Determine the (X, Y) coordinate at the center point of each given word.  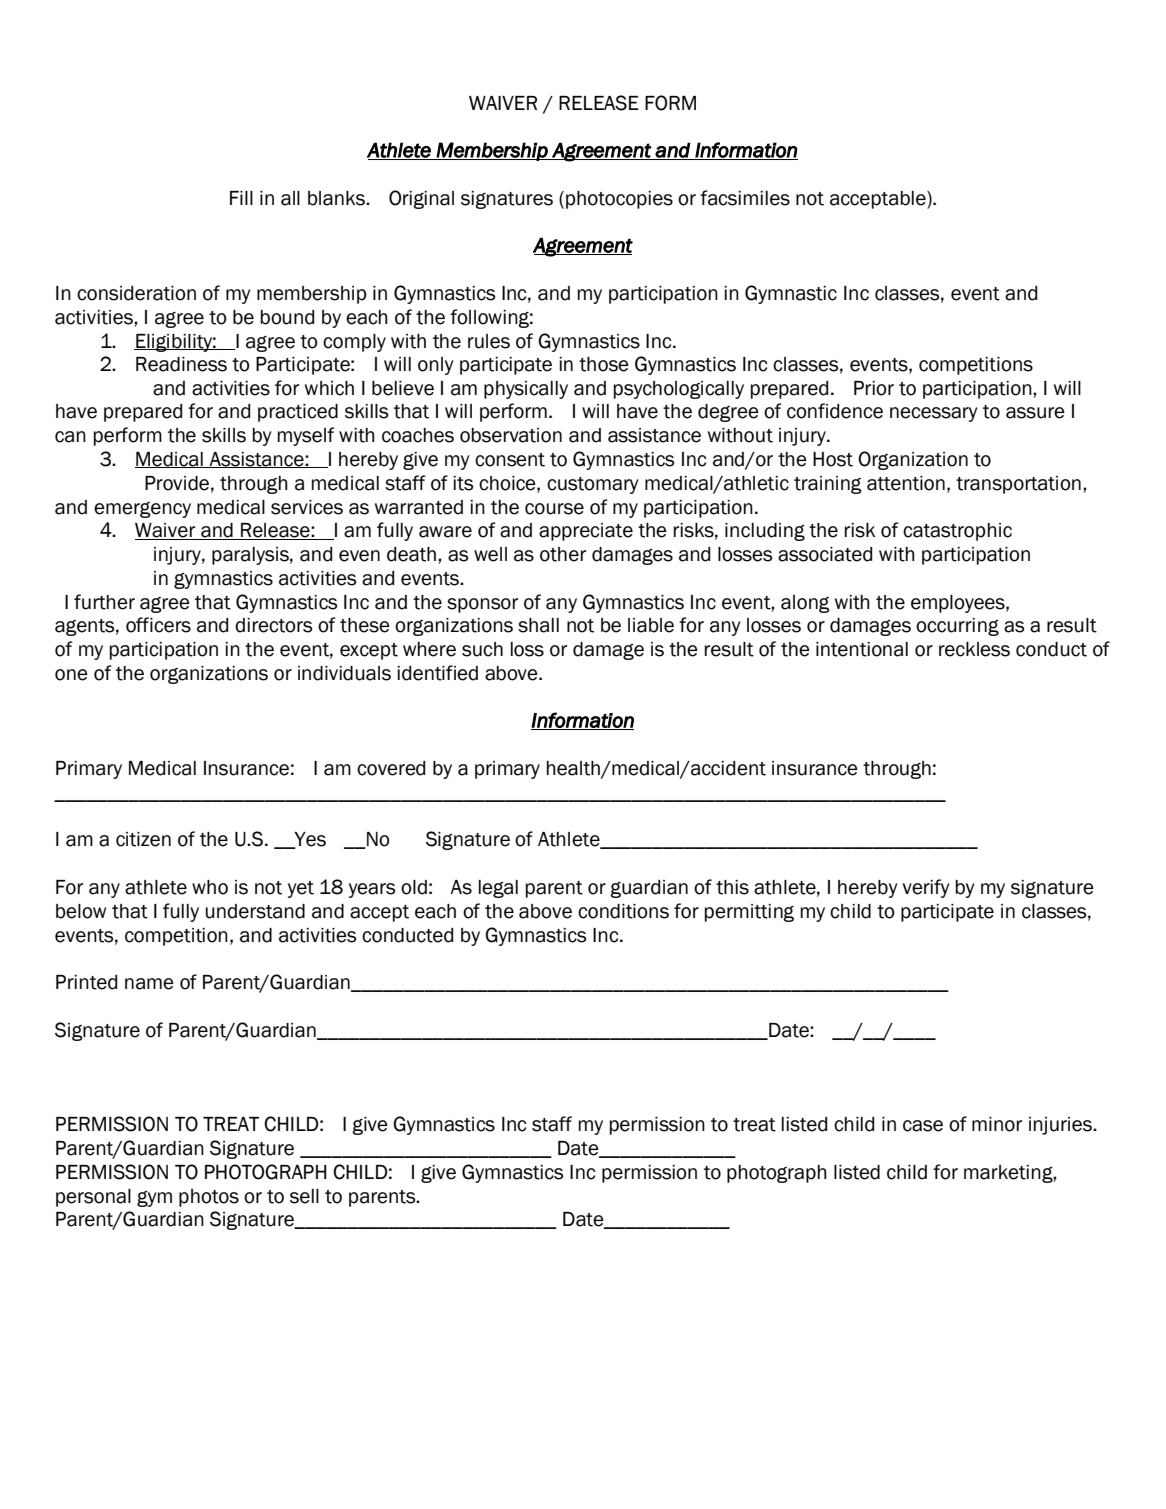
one (71, 675)
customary (593, 485)
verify (926, 888)
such (482, 649)
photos (209, 1198)
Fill (241, 198)
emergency (142, 510)
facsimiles (745, 198)
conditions (623, 911)
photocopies (619, 200)
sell (304, 1196)
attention (906, 483)
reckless (974, 649)
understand (255, 911)
